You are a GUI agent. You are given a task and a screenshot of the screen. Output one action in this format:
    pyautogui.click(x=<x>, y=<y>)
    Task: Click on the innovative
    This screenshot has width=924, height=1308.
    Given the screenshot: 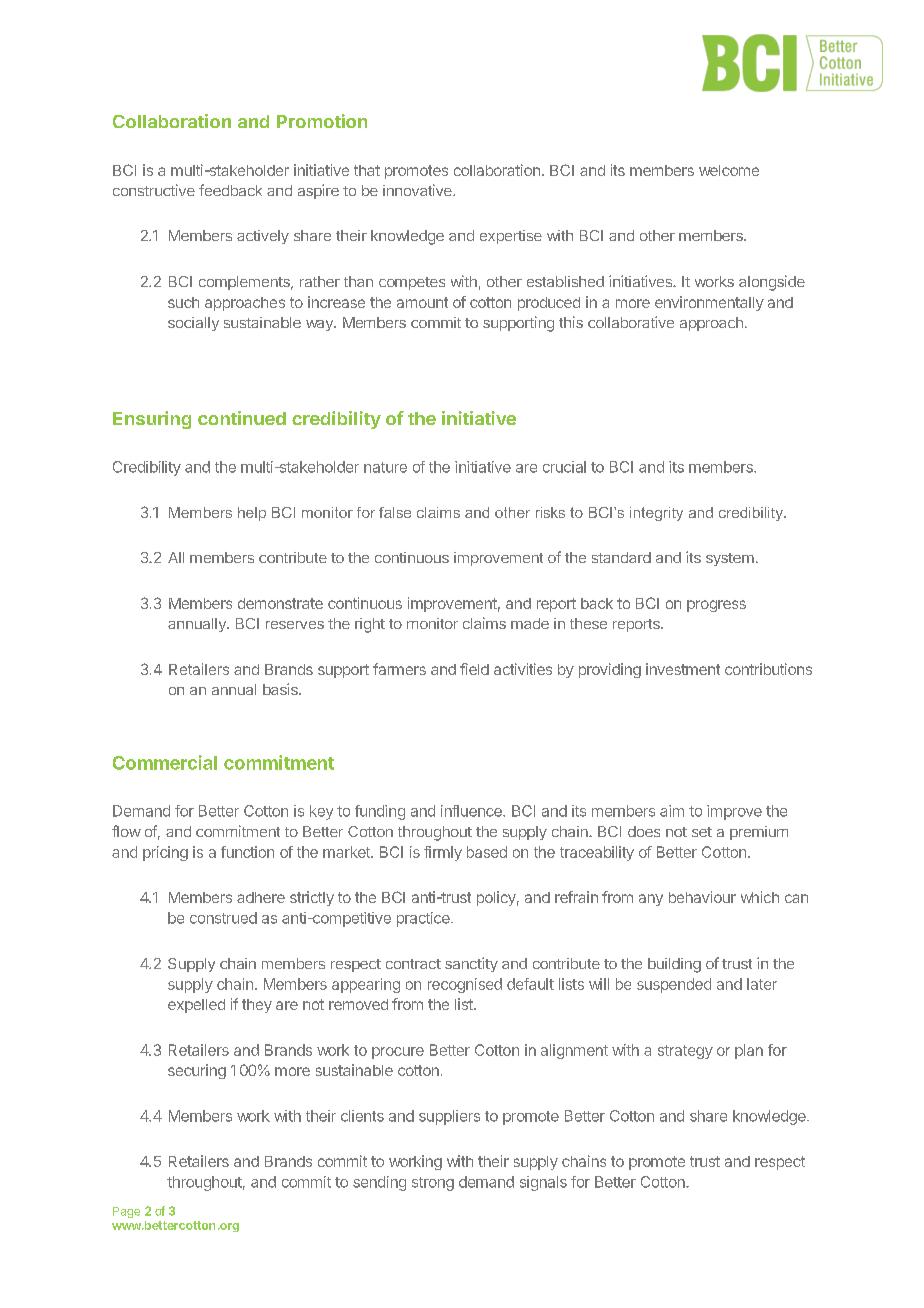 What is the action you would take?
    pyautogui.click(x=418, y=190)
